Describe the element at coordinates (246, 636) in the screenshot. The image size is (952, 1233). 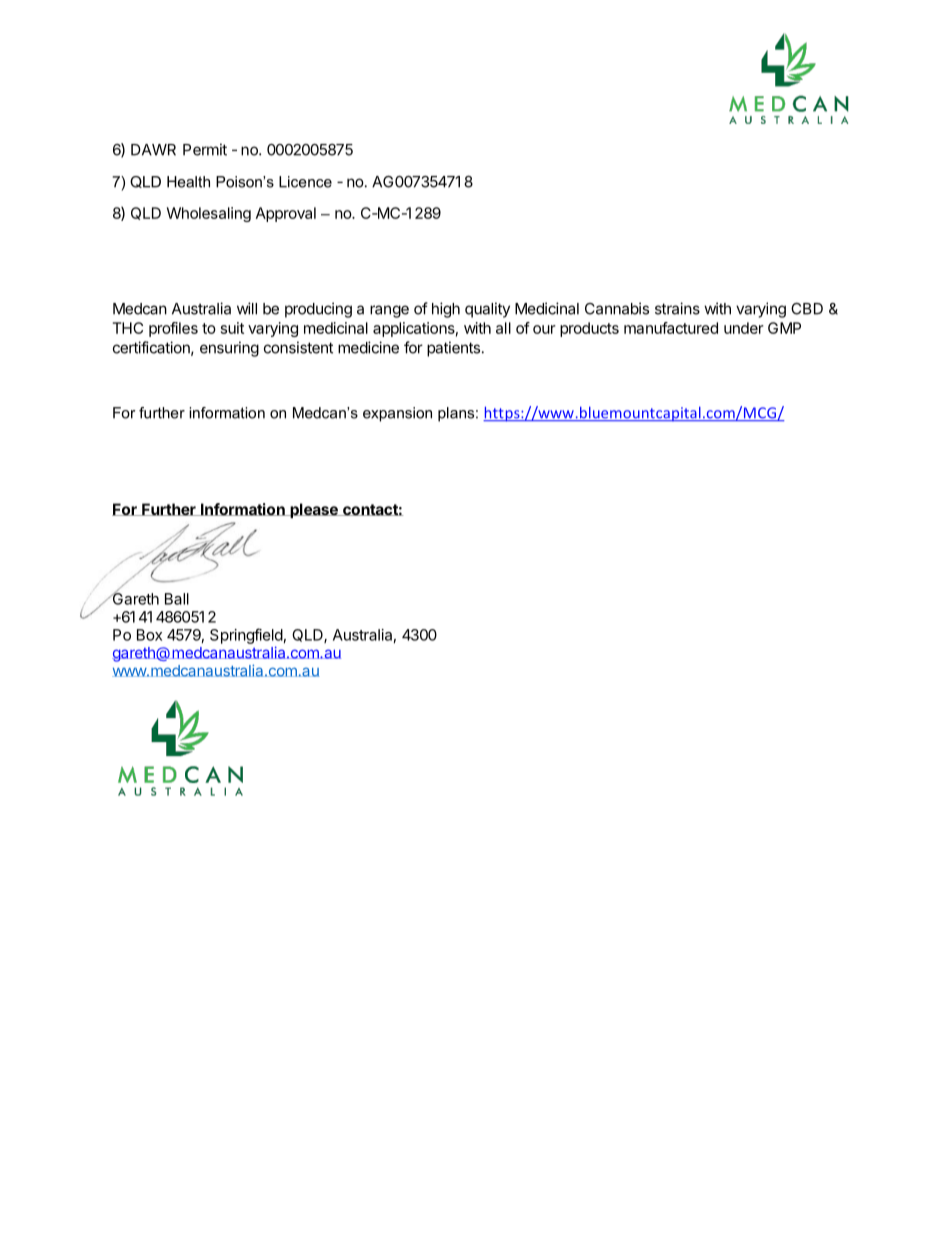
I see `Springfield` at that location.
